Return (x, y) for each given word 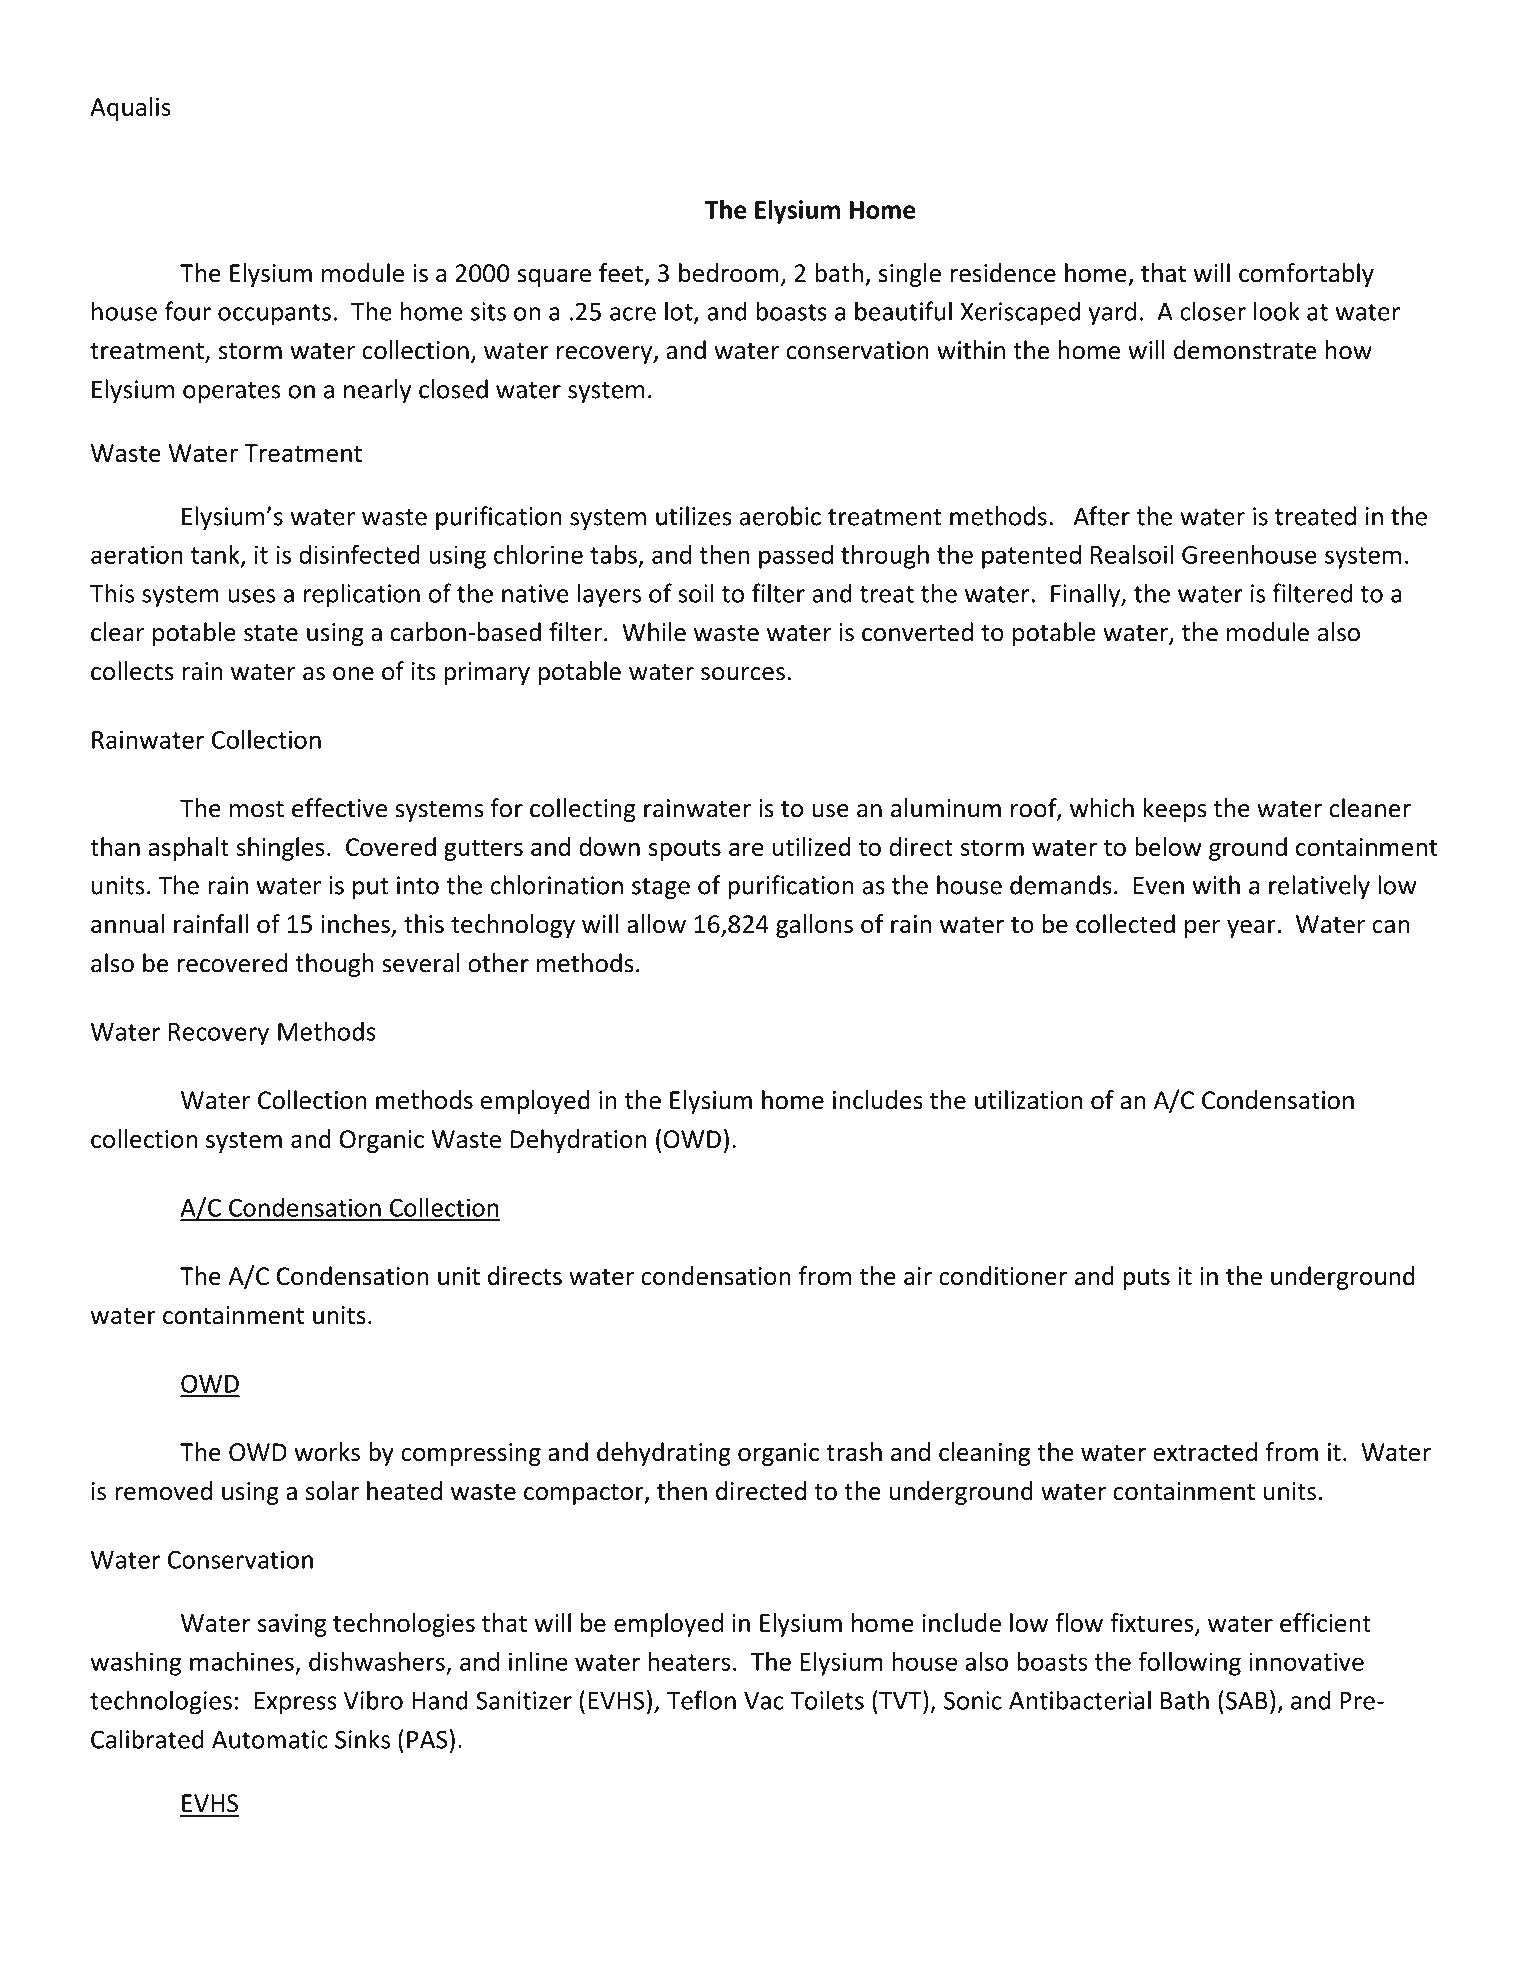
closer (1213, 311)
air (918, 1276)
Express (296, 1703)
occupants (274, 315)
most (257, 809)
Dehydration (578, 1141)
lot (680, 312)
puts (1147, 1279)
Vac (764, 1701)
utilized (811, 846)
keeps (1175, 810)
